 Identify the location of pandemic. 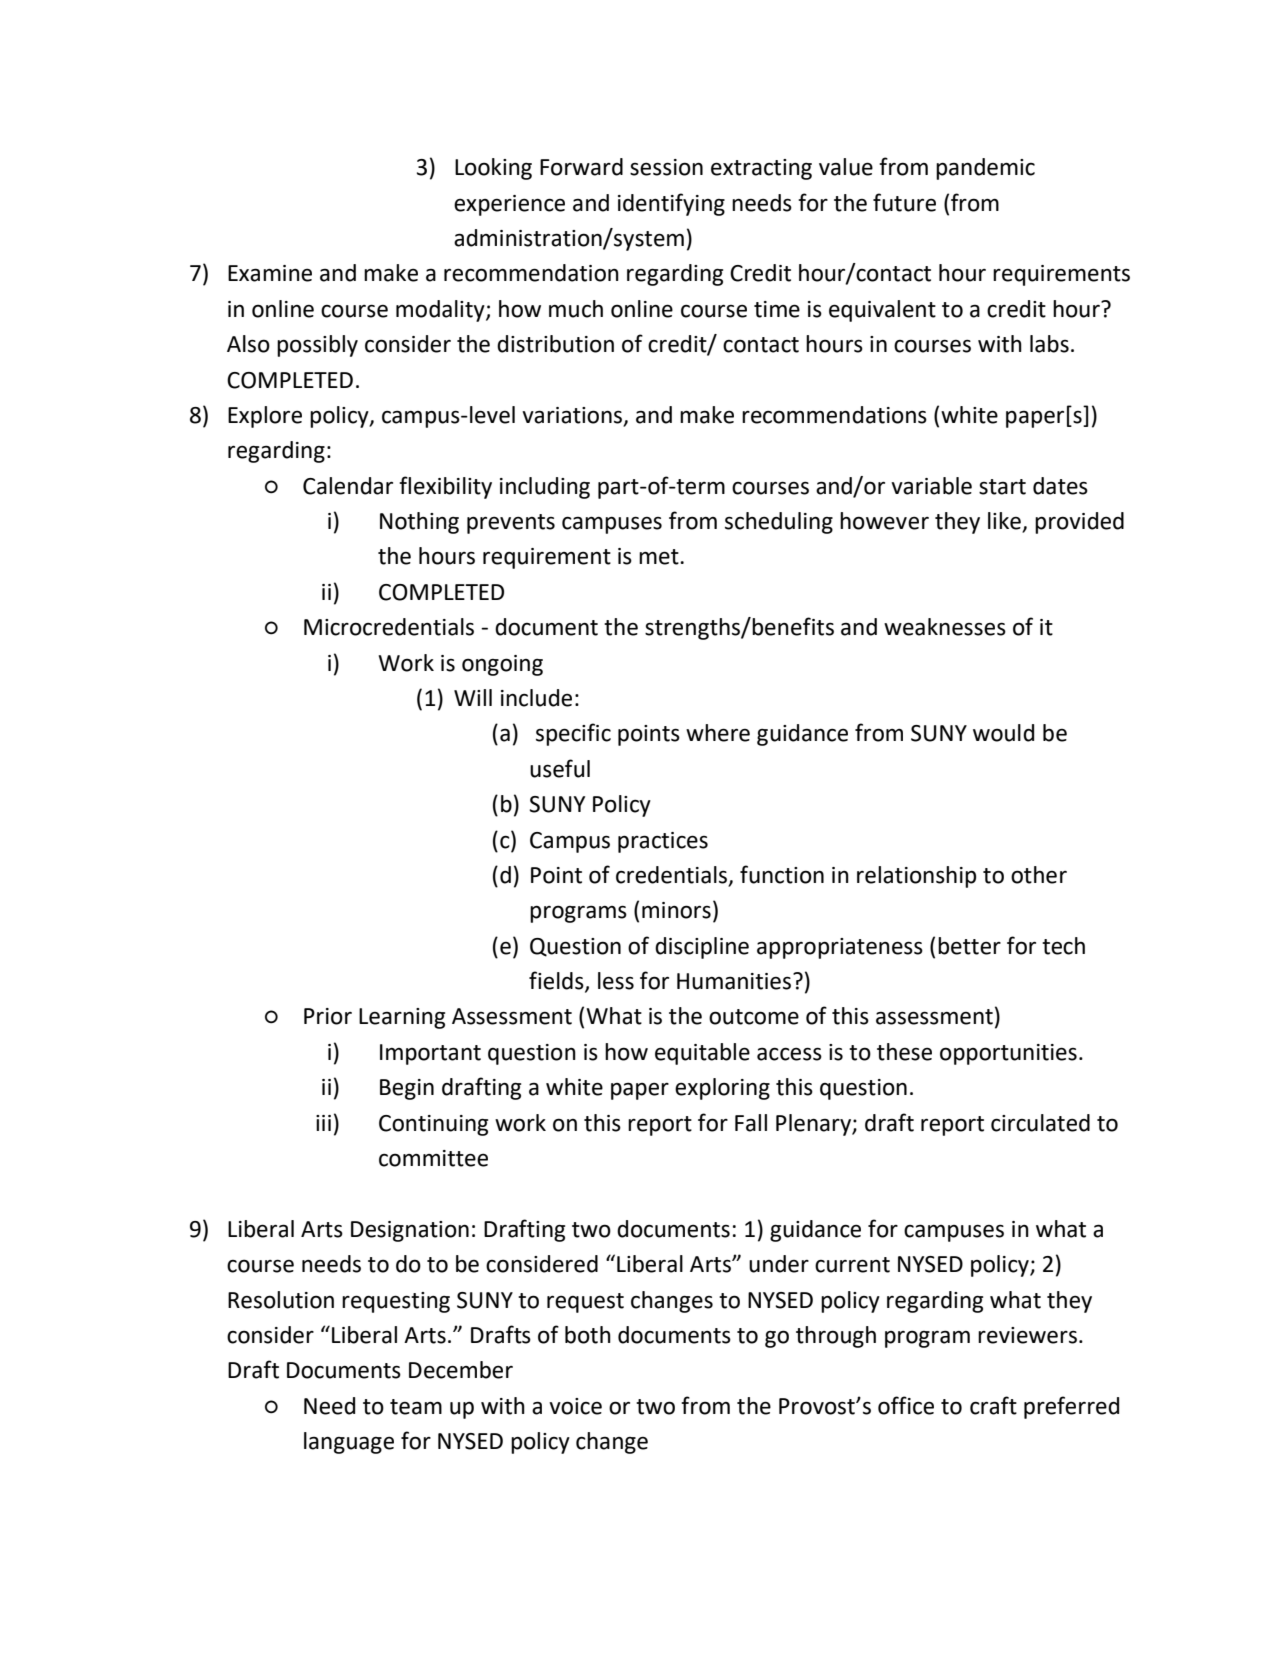
(985, 169).
